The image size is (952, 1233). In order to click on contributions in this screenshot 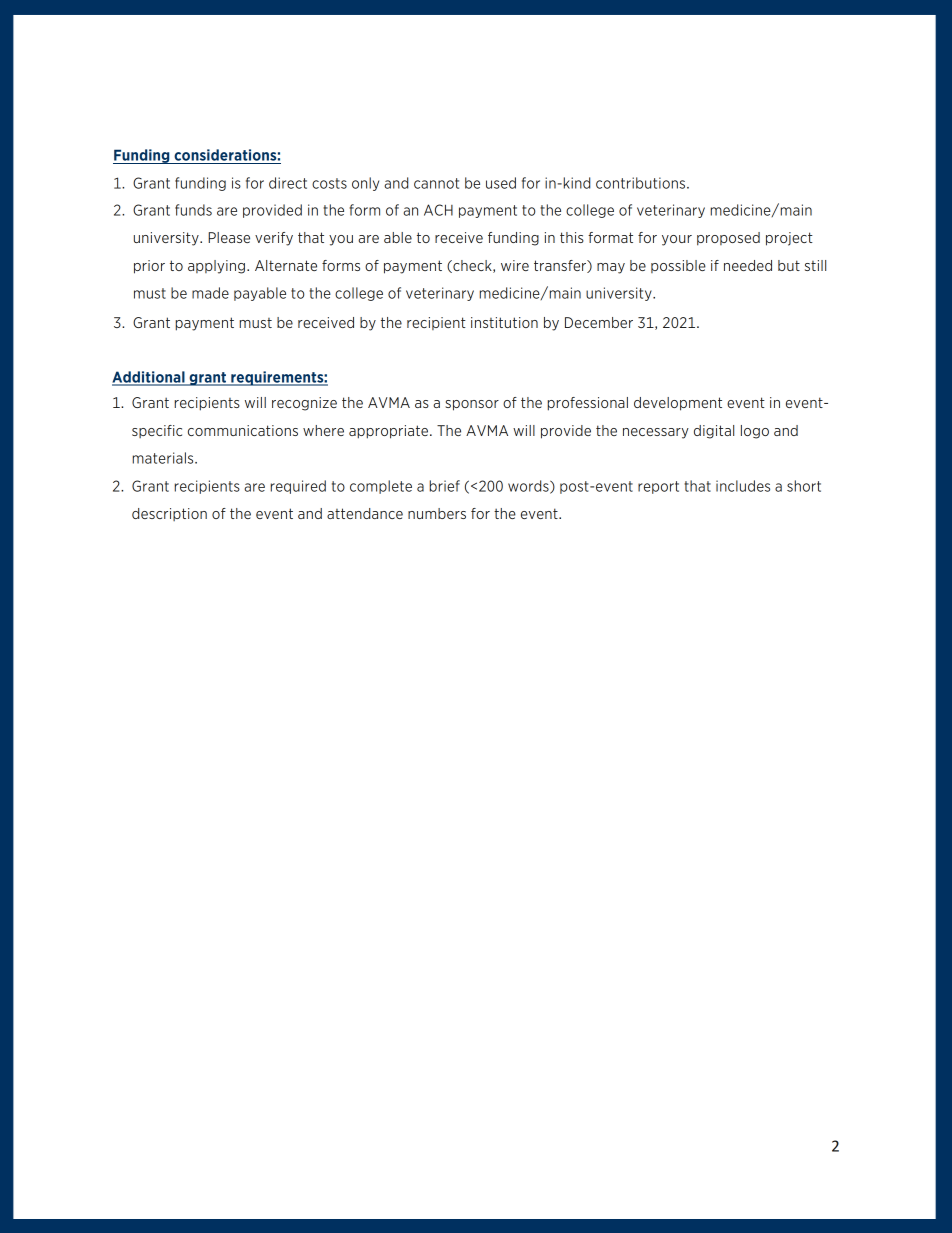, I will do `click(640, 183)`.
